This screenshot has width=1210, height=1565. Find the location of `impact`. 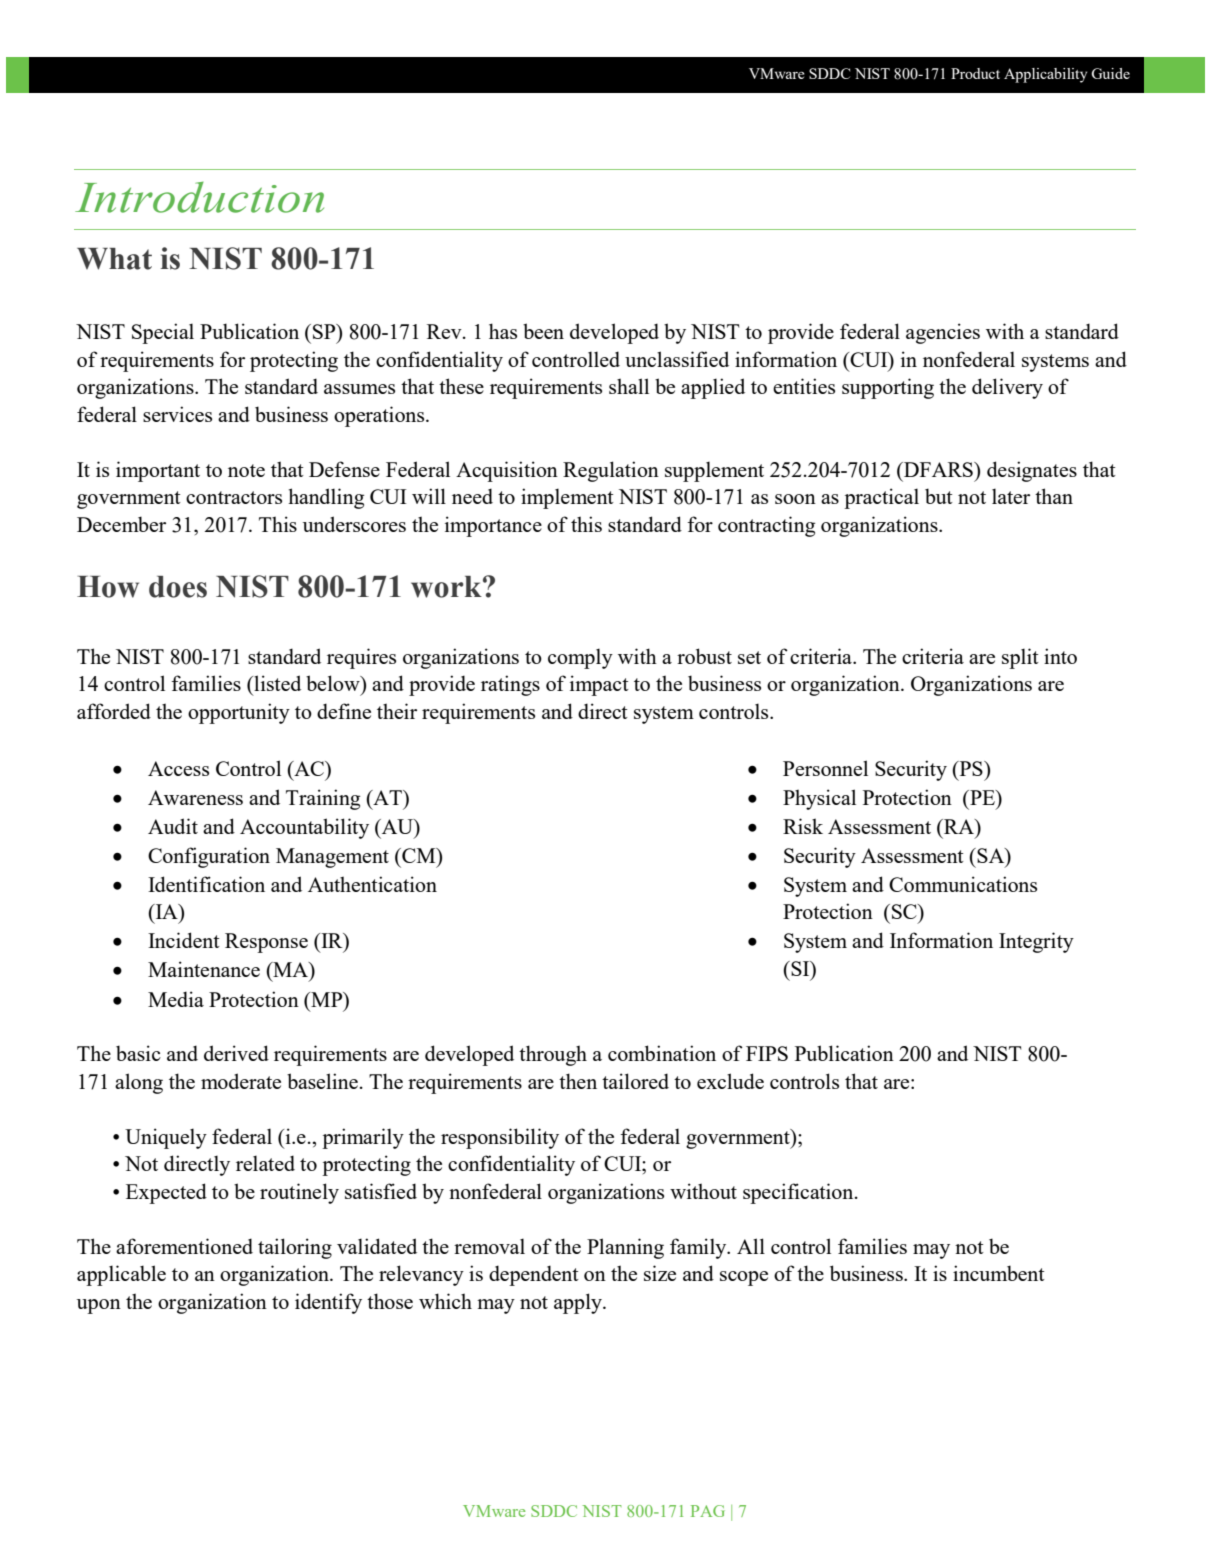

impact is located at coordinates (599, 685).
